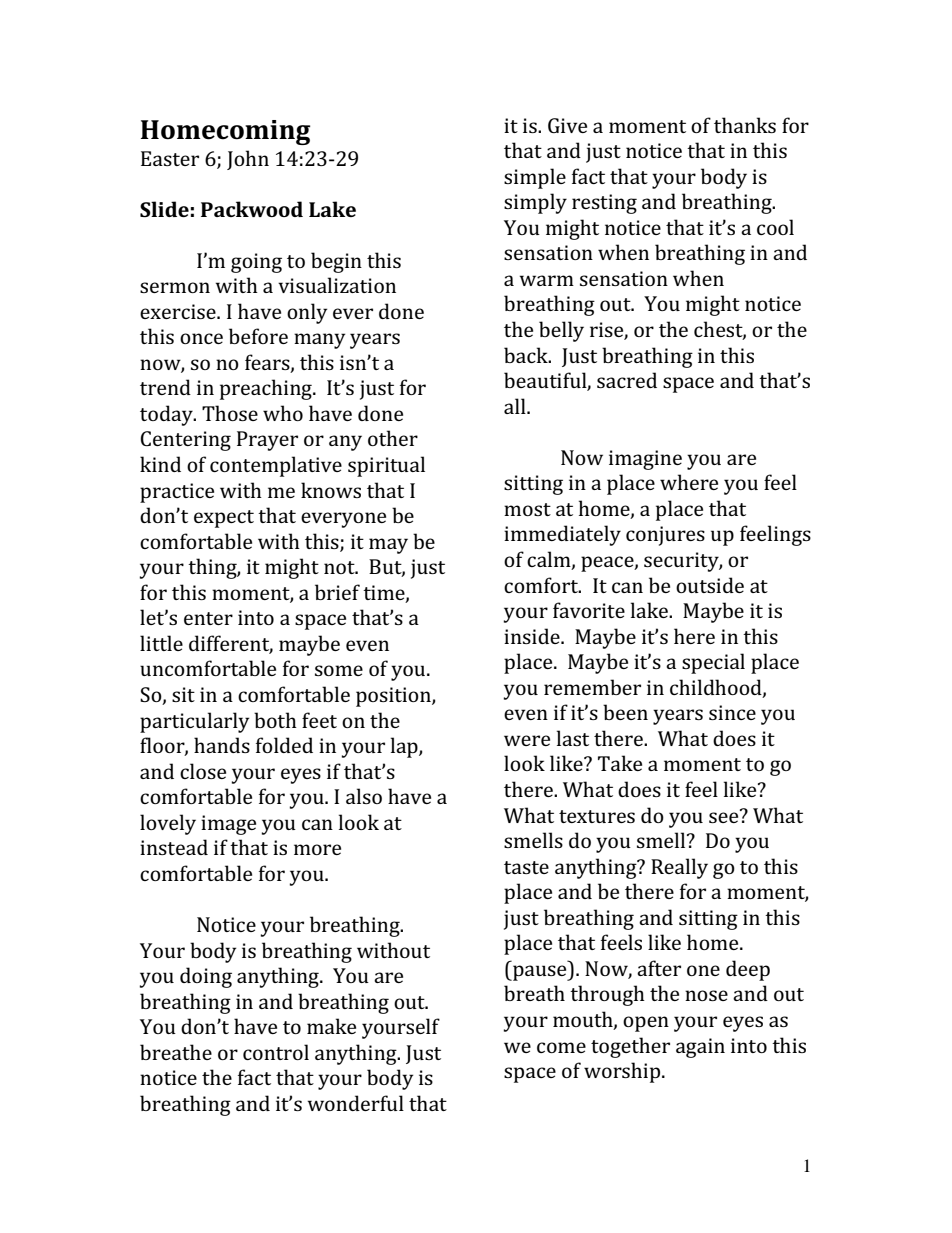 The width and height of the screenshot is (952, 1233). Describe the element at coordinates (710, 585) in the screenshot. I see `outside` at that location.
